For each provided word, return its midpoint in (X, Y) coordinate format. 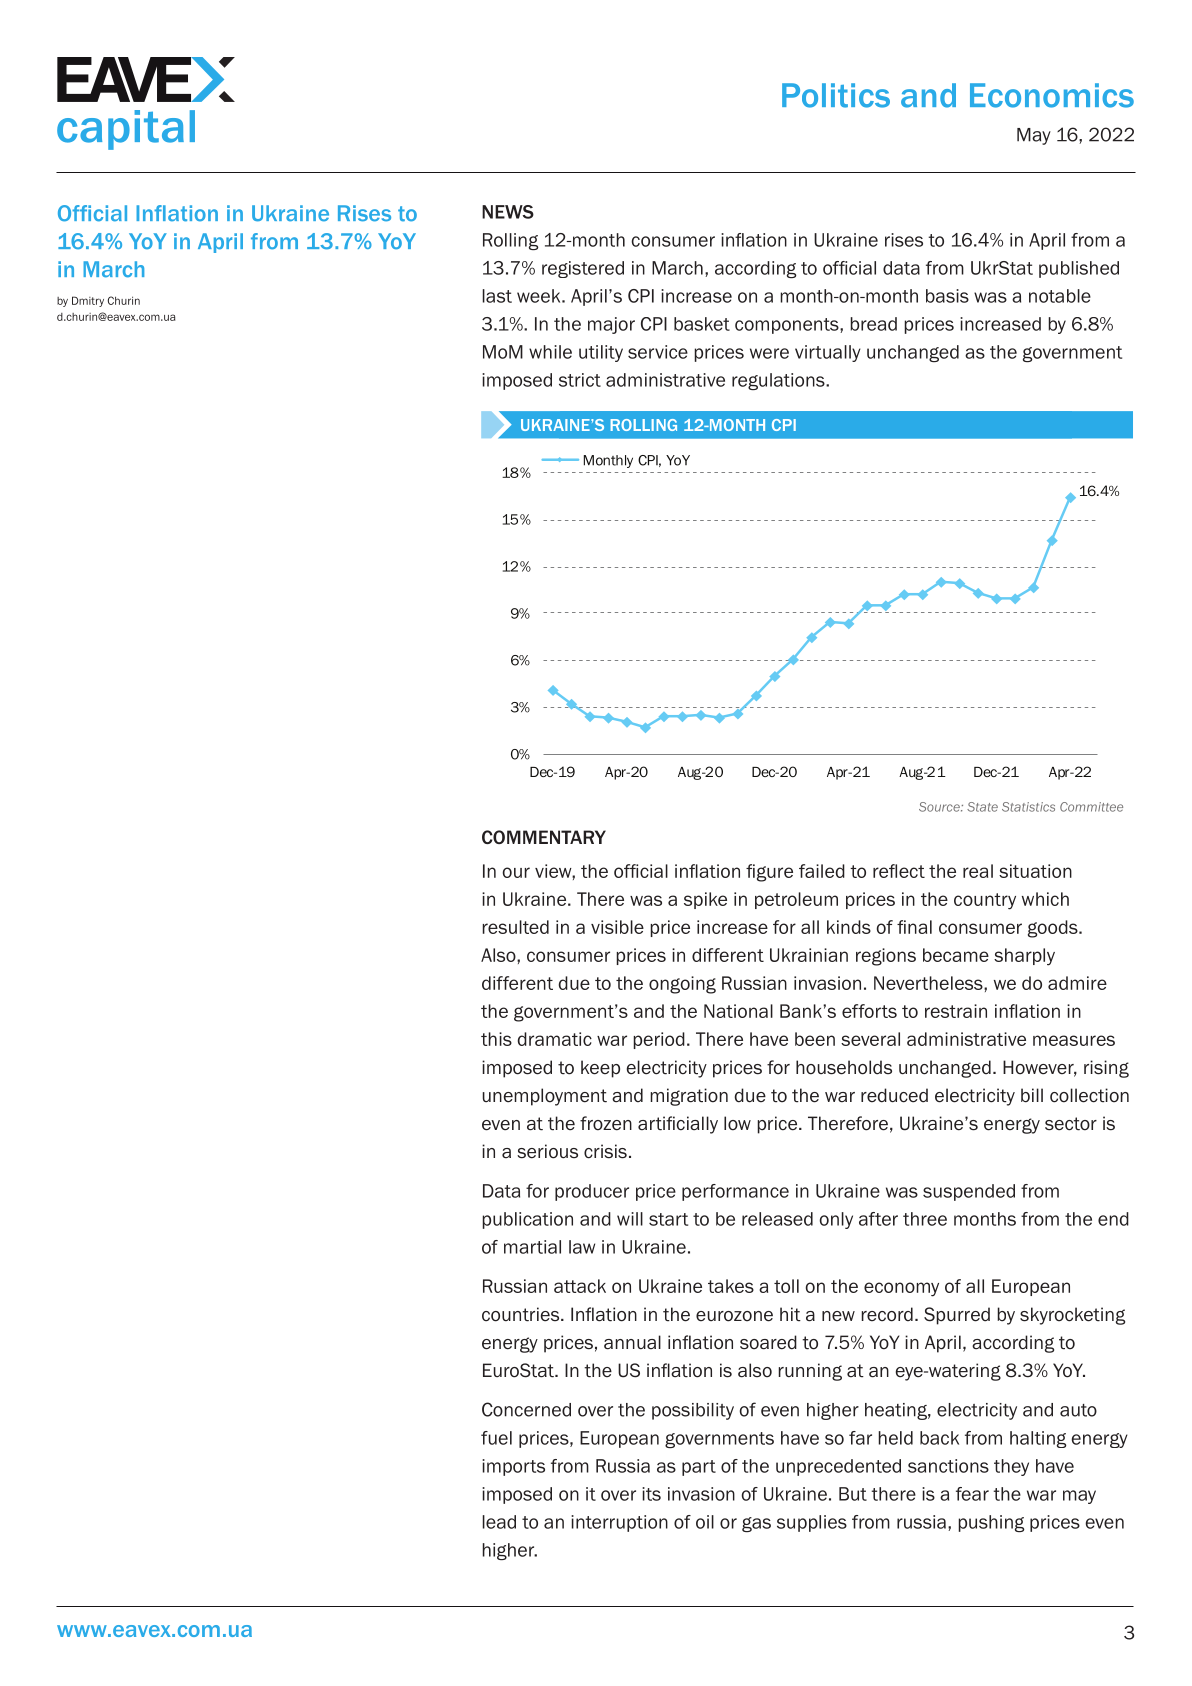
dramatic (555, 1039)
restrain (956, 1011)
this (496, 1039)
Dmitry (88, 301)
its (651, 1494)
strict (580, 380)
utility (601, 353)
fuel (496, 1438)
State (982, 807)
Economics (1052, 95)
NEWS (508, 212)
